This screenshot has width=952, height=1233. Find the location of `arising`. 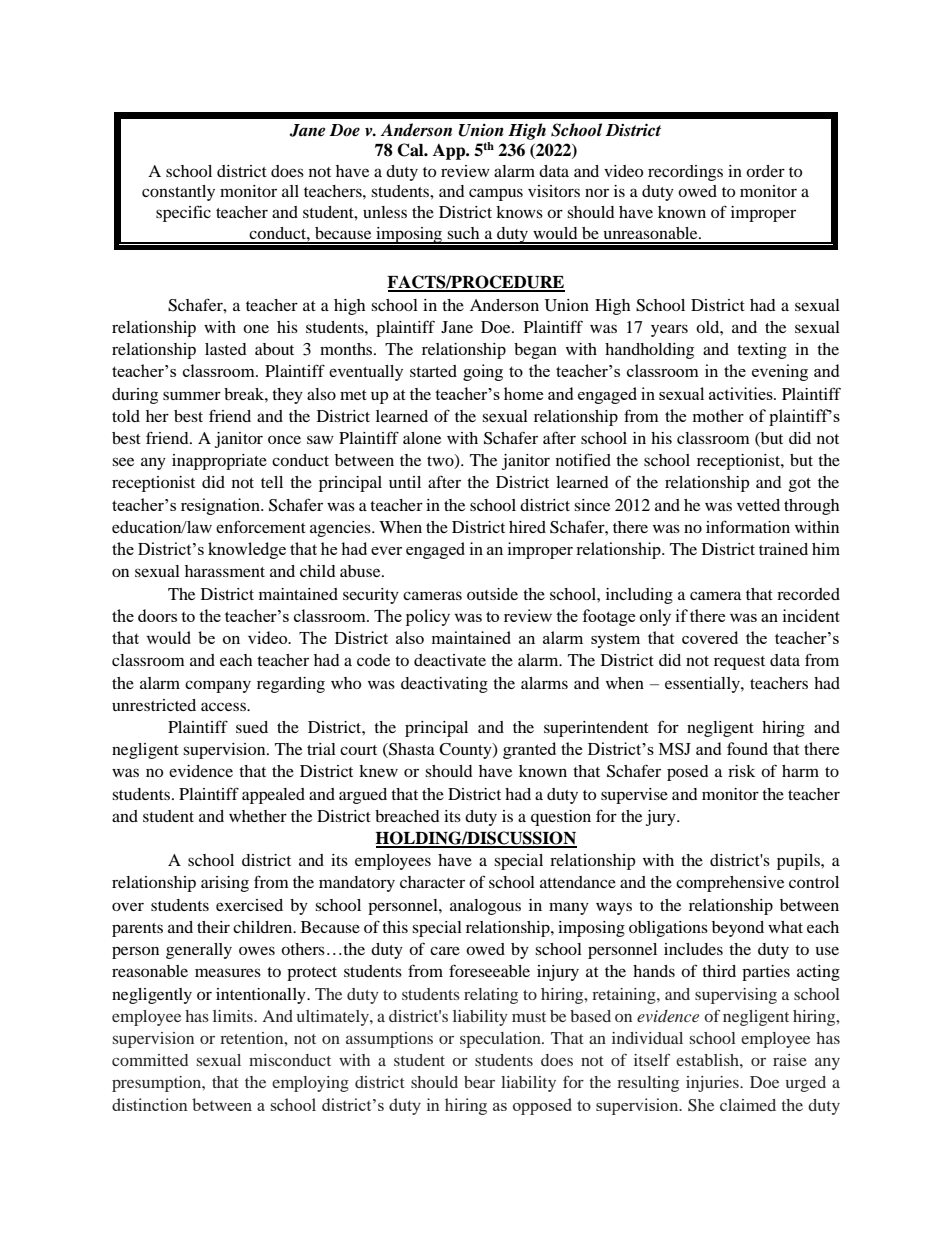

arising is located at coordinates (225, 884).
